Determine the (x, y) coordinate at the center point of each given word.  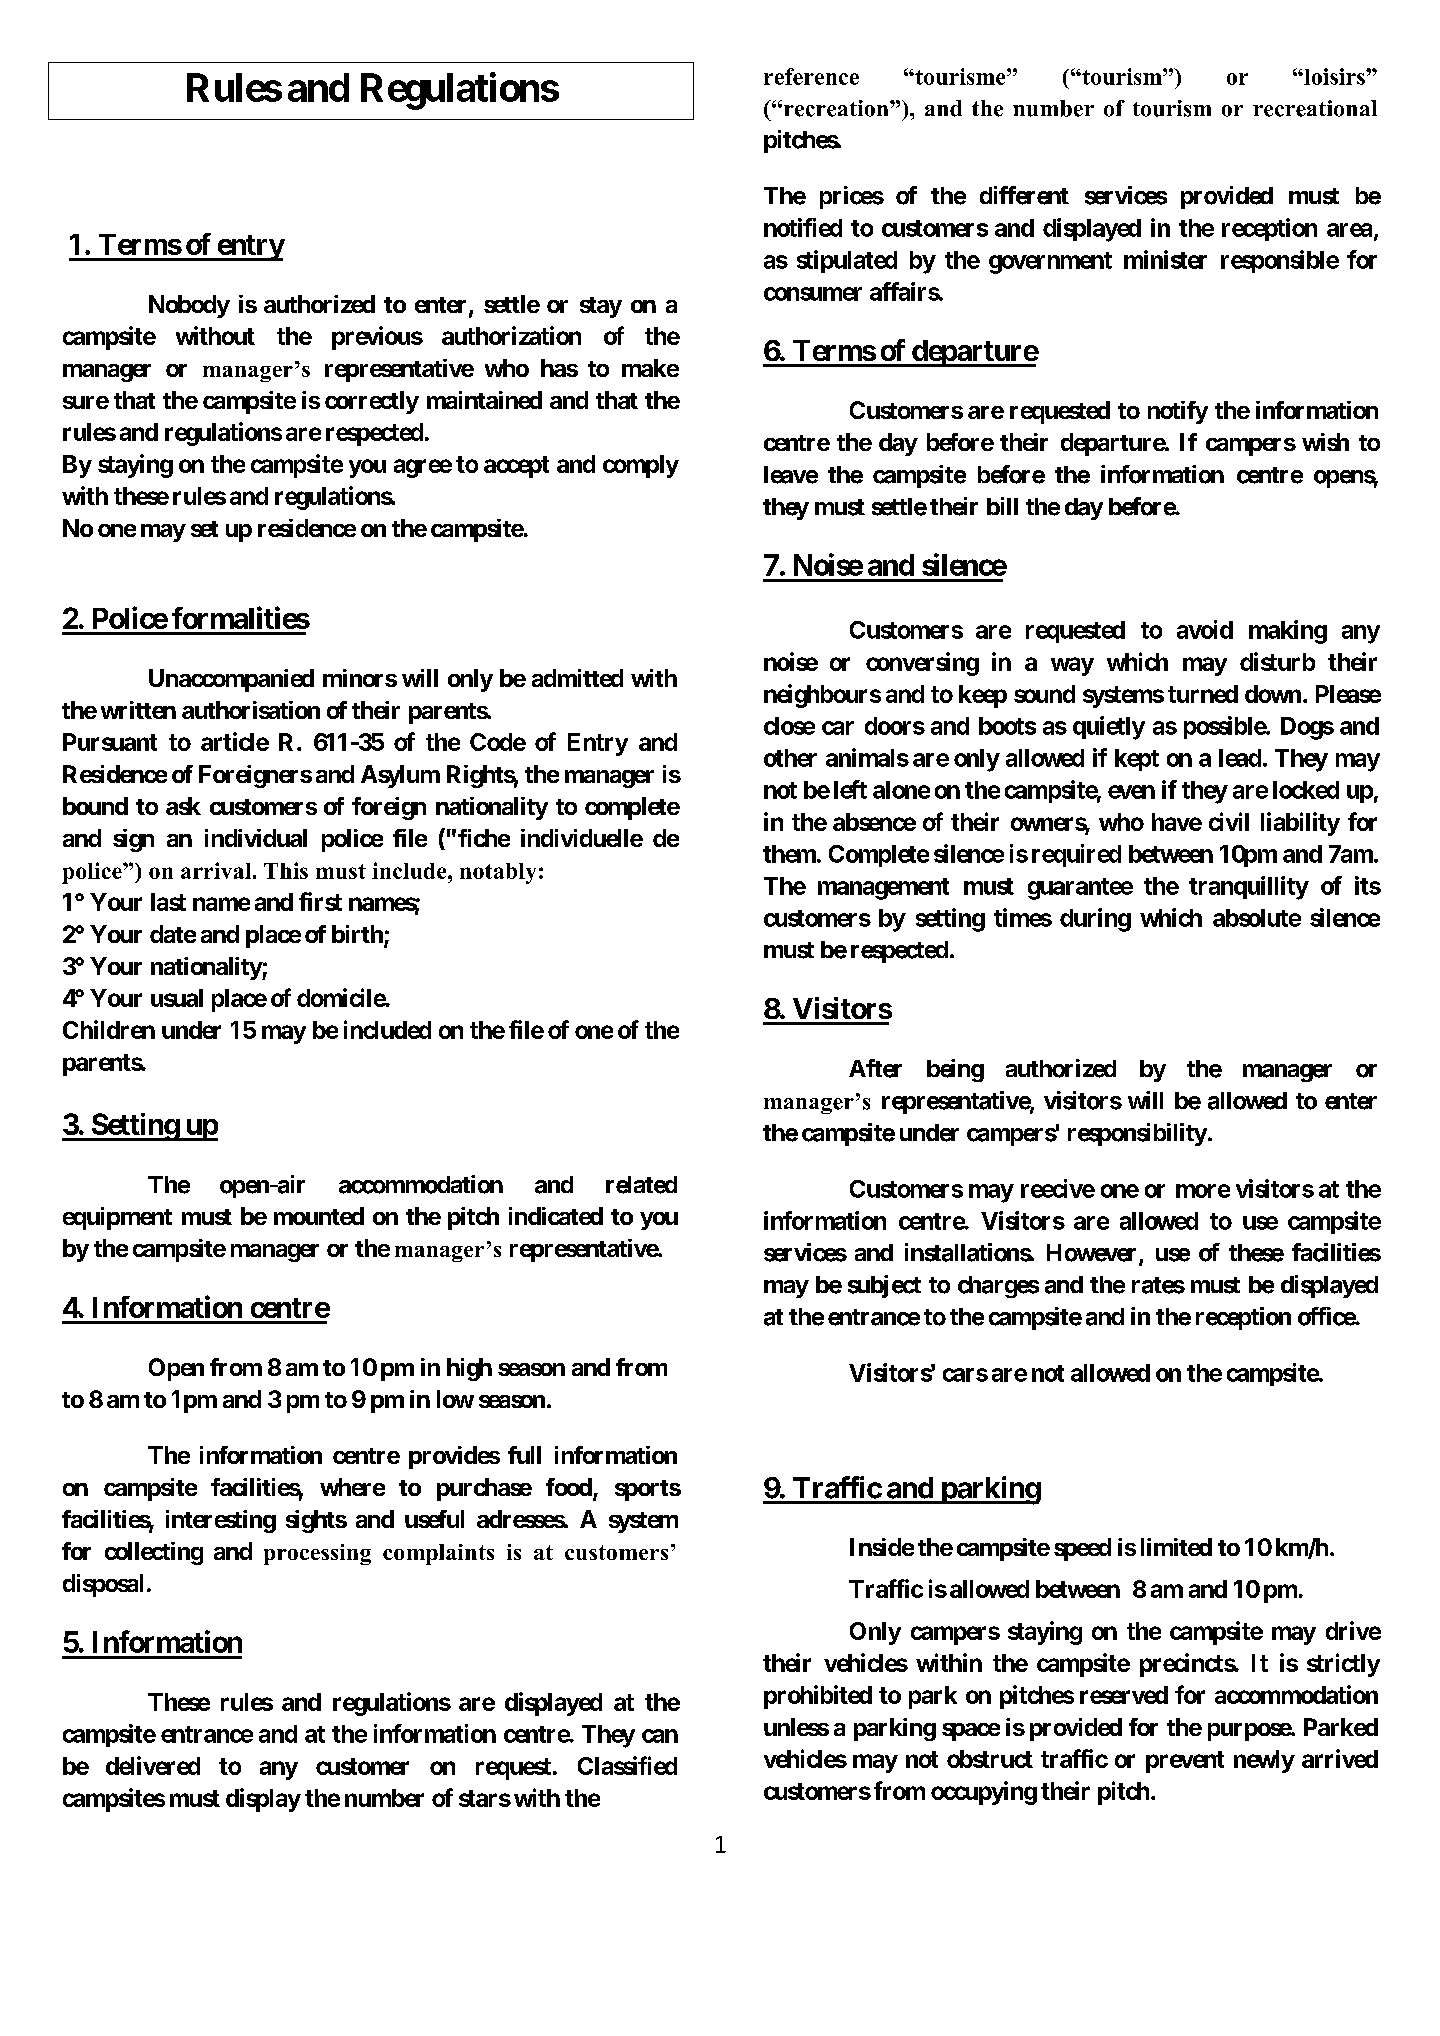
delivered (153, 1765)
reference (811, 76)
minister (1165, 259)
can (660, 1736)
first (320, 901)
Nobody (189, 306)
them (789, 854)
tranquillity (1249, 888)
